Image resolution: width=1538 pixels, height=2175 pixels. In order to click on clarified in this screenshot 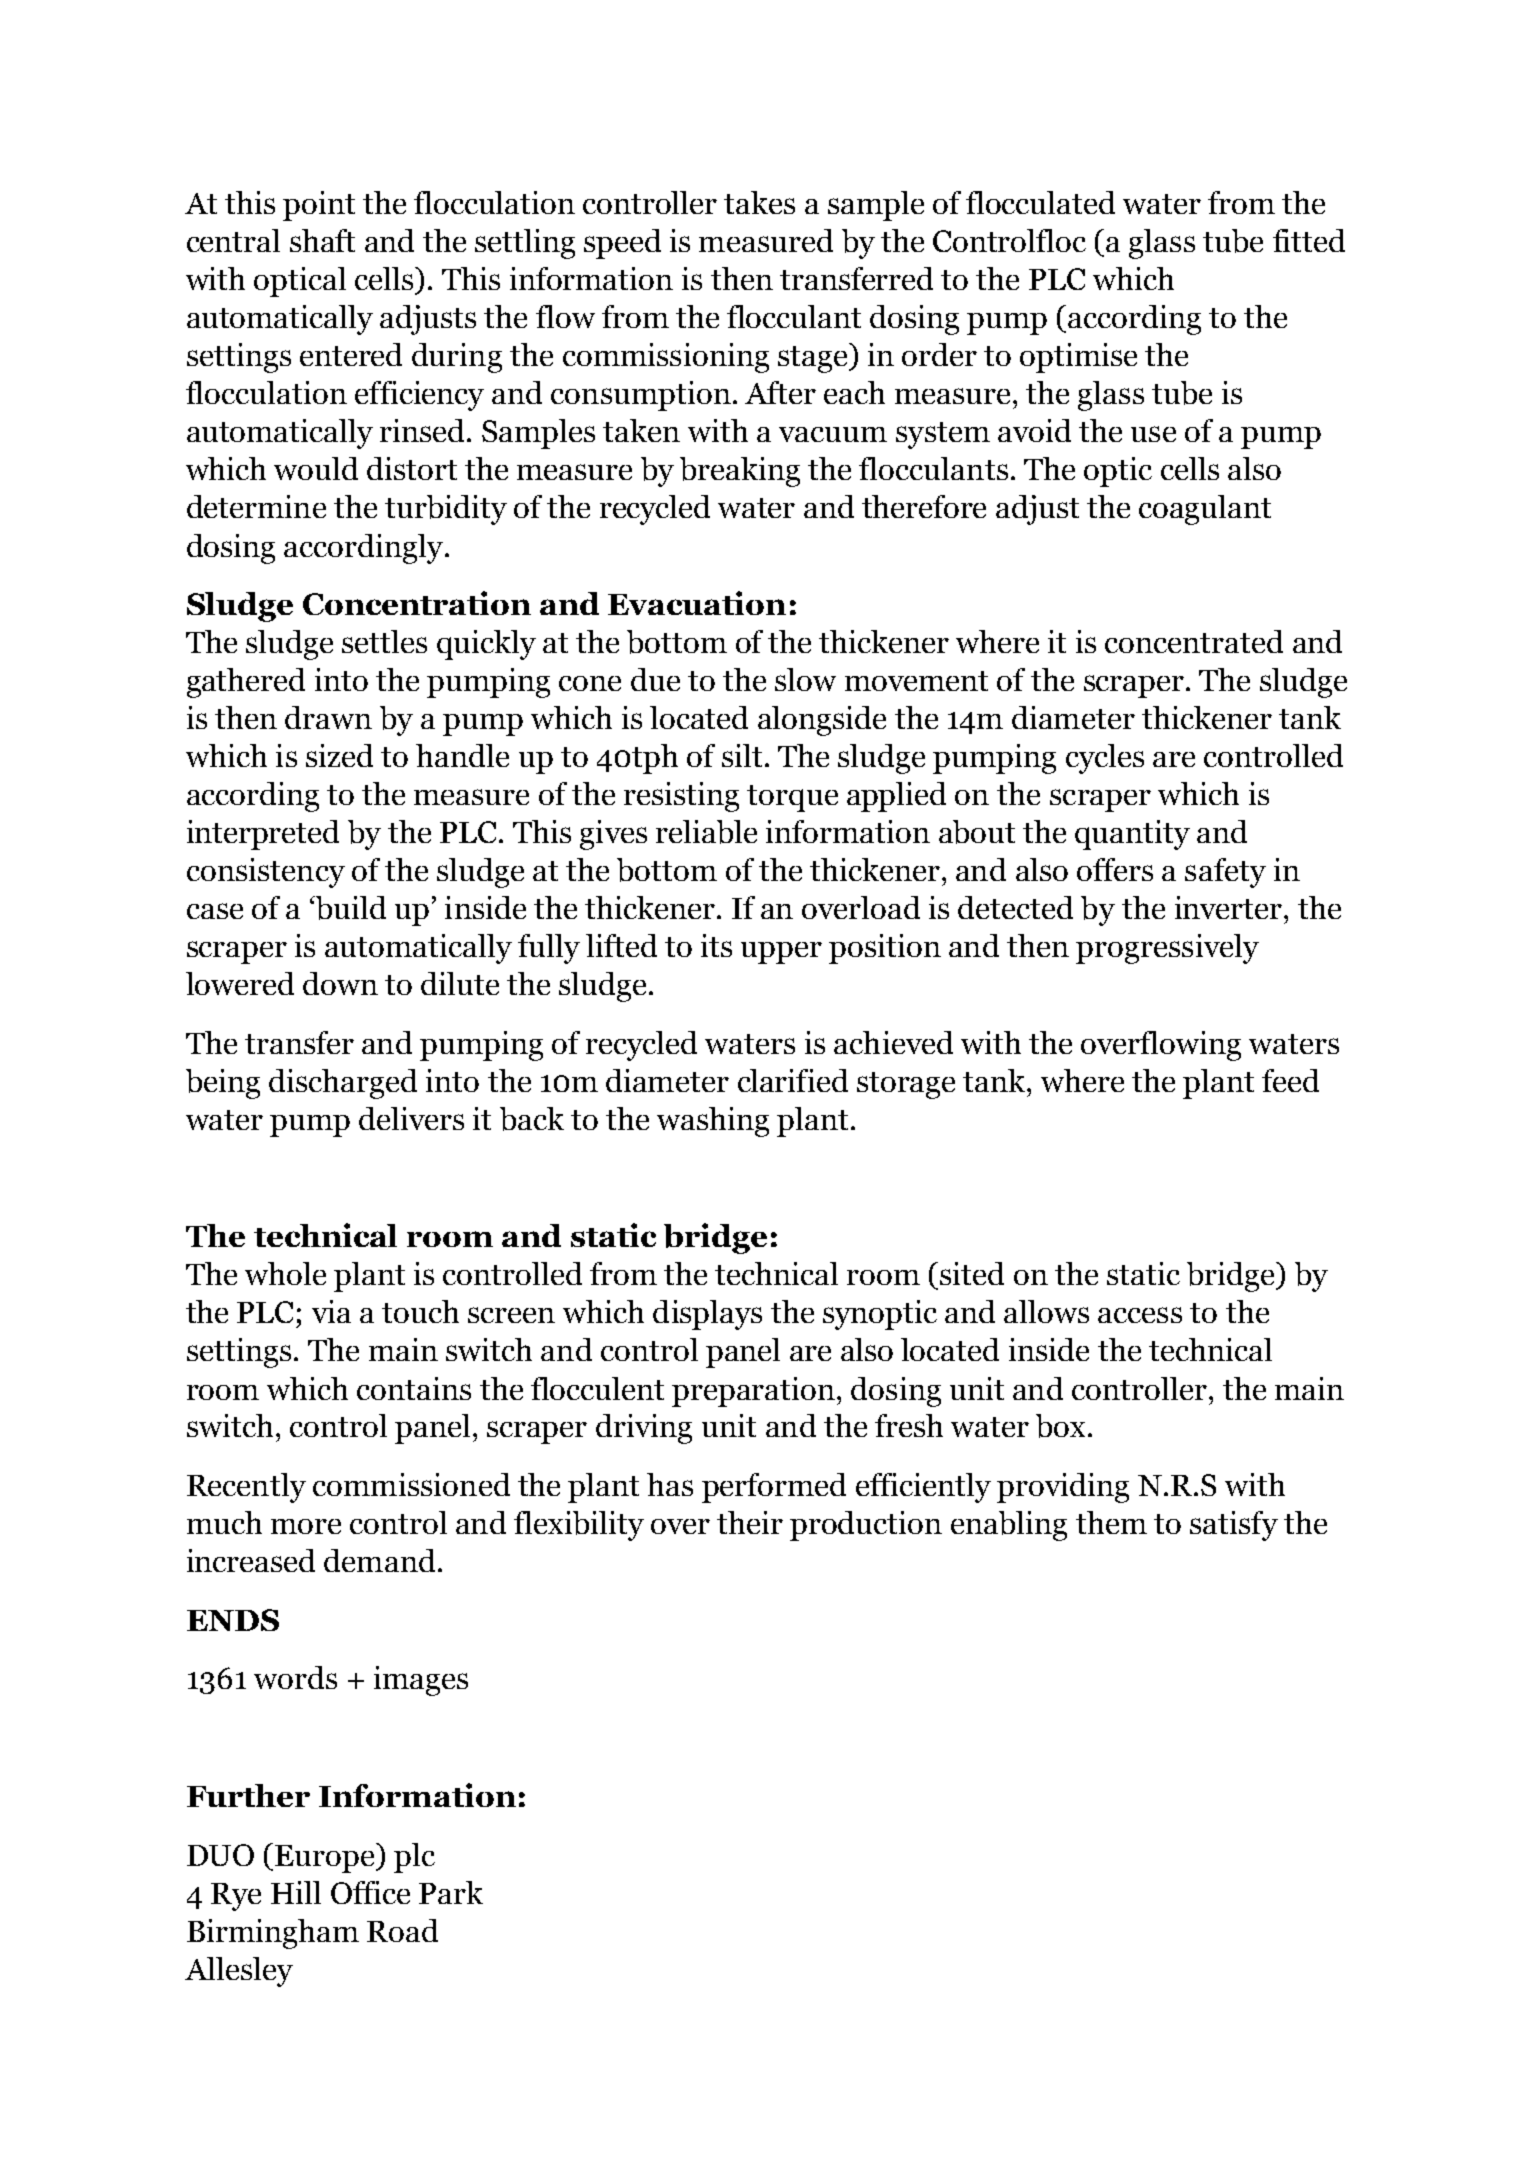, I will do `click(793, 1080)`.
